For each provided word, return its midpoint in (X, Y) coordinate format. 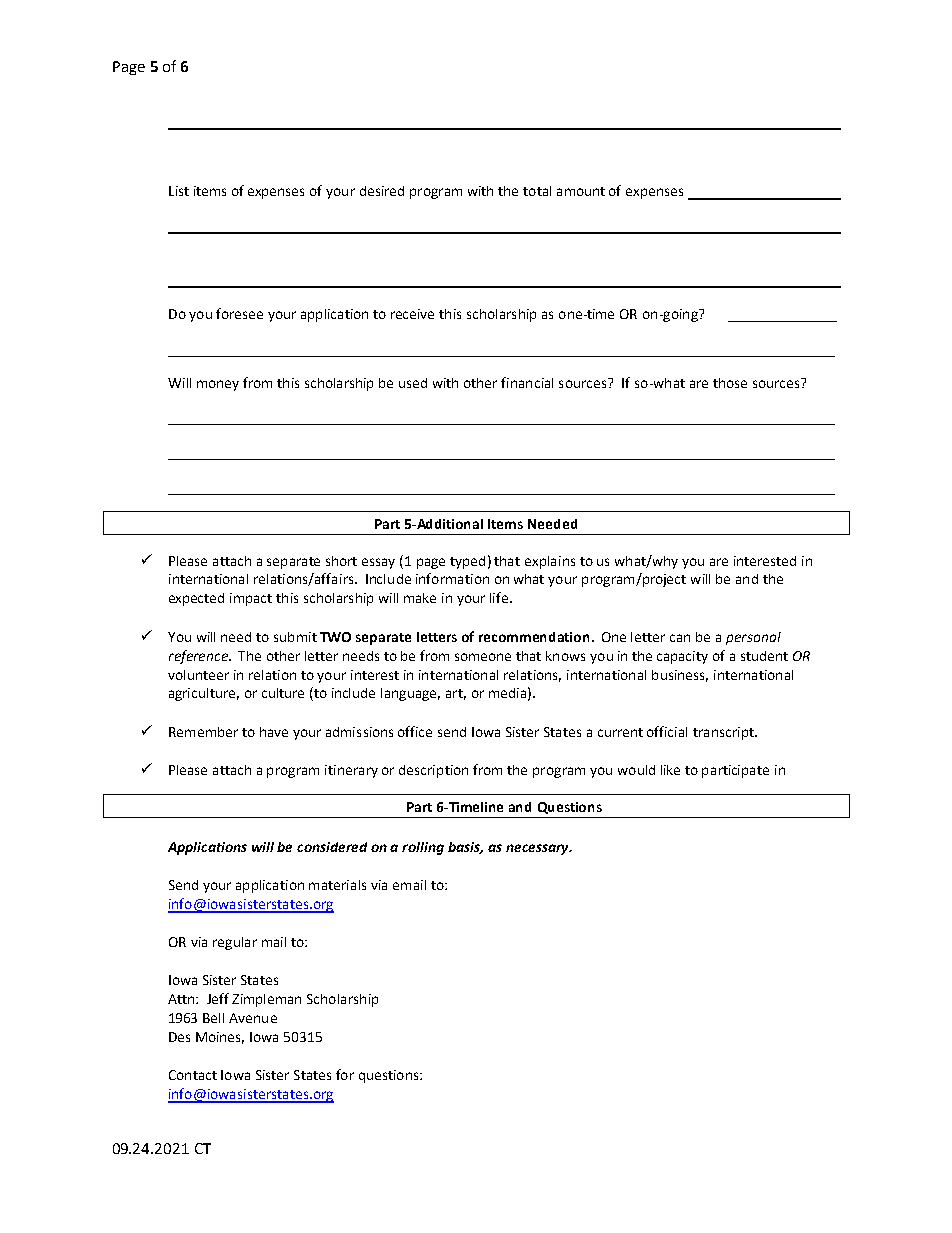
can (680, 638)
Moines (220, 1038)
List (179, 191)
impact (251, 599)
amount (581, 191)
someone (483, 657)
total (537, 191)
